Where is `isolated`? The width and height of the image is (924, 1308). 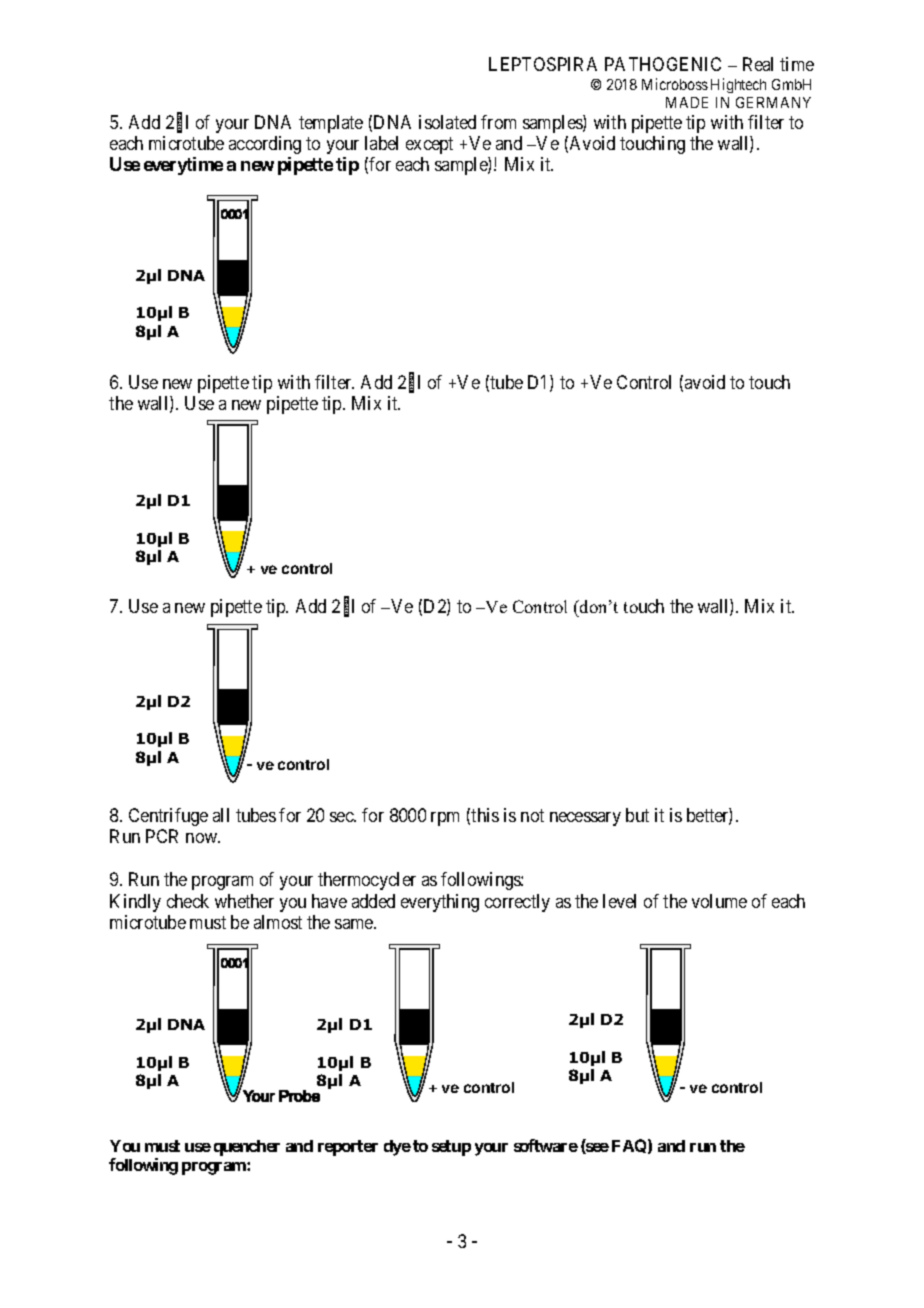 isolated is located at coordinates (447, 122).
